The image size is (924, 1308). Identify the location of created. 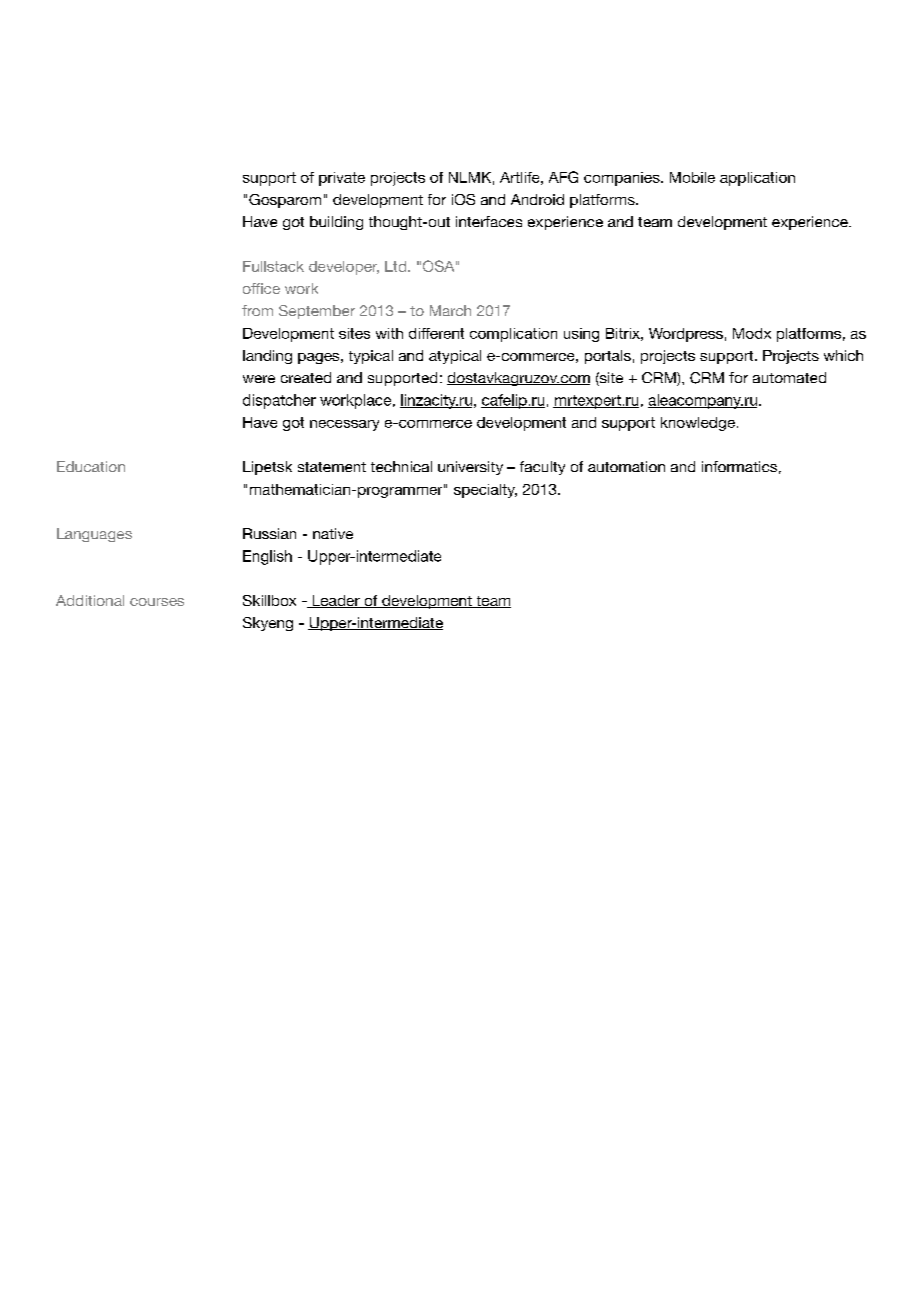
(306, 377).
